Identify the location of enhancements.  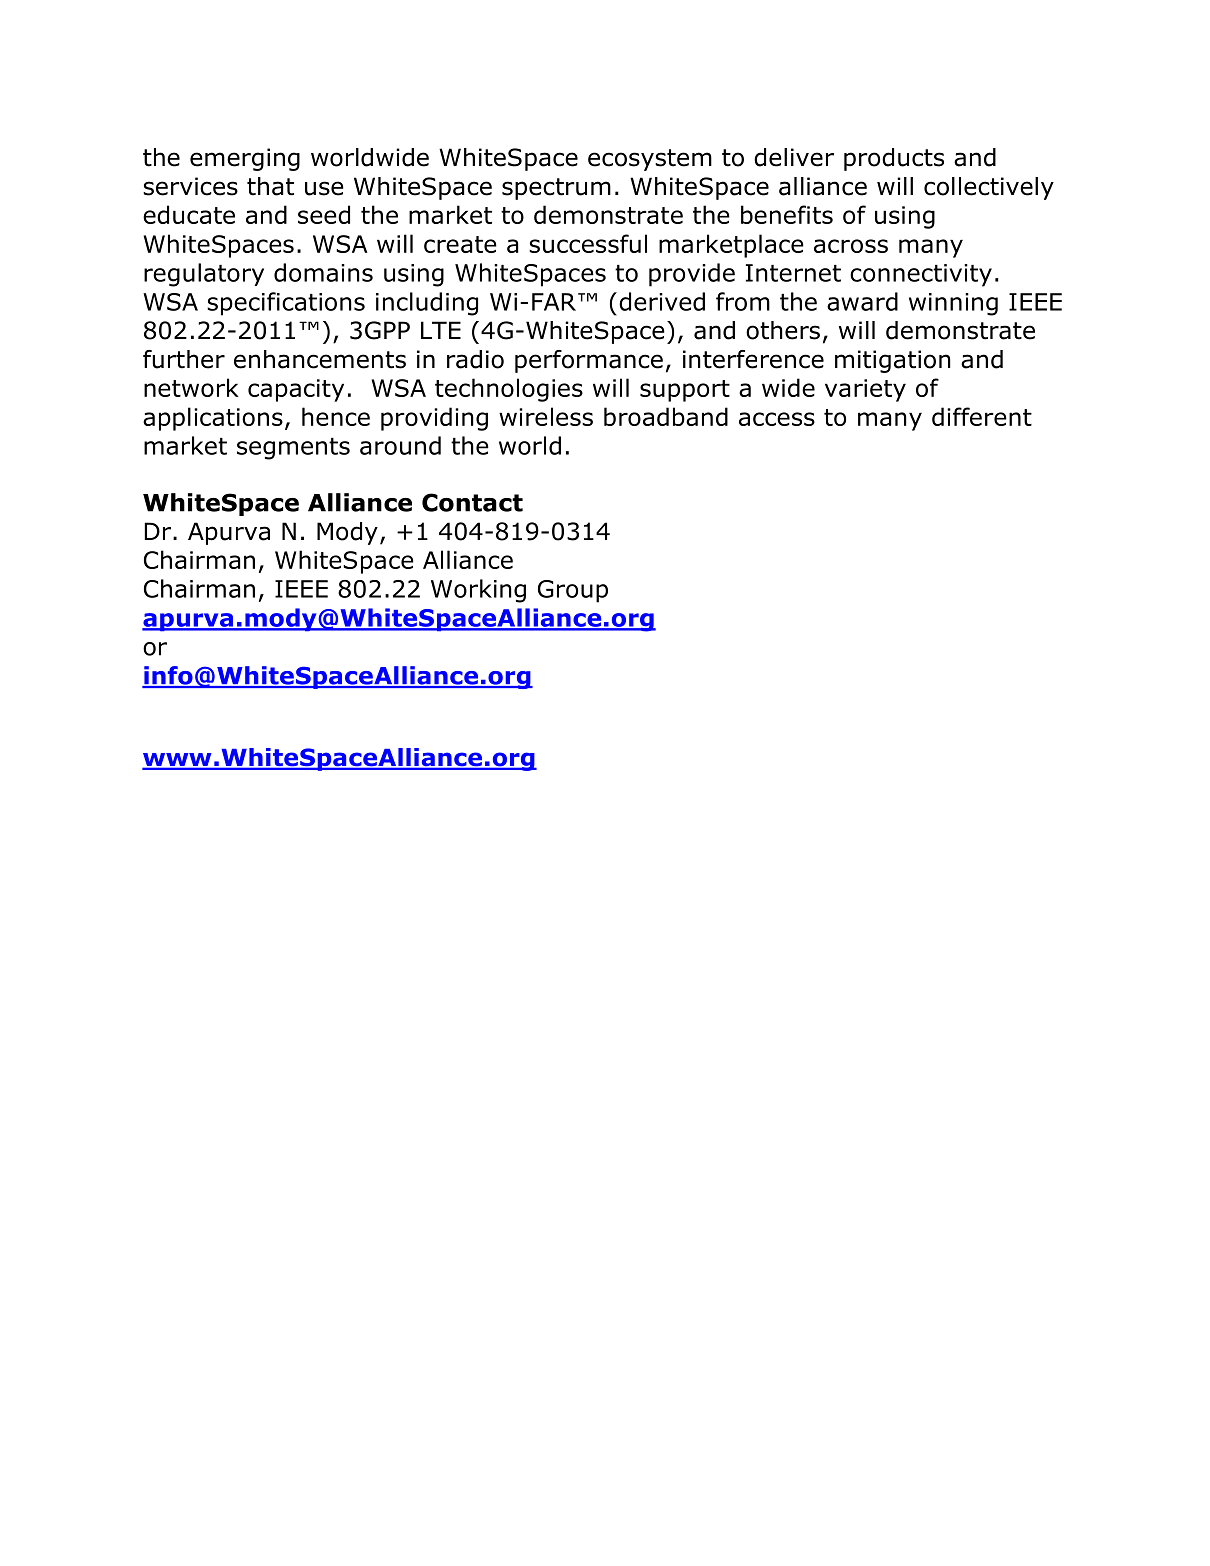
(320, 359).
